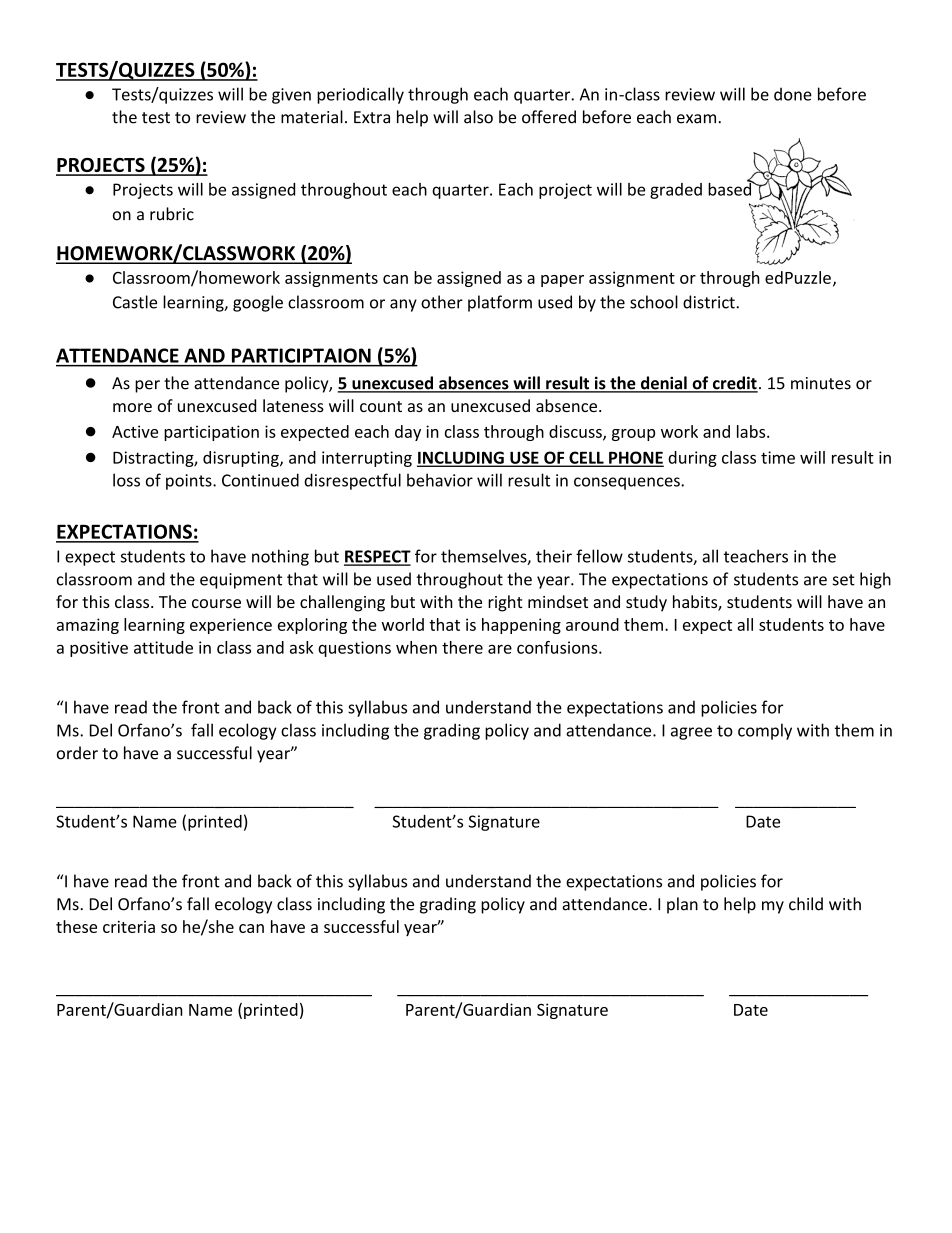  What do you see at coordinates (793, 94) in the document?
I see `done` at bounding box center [793, 94].
